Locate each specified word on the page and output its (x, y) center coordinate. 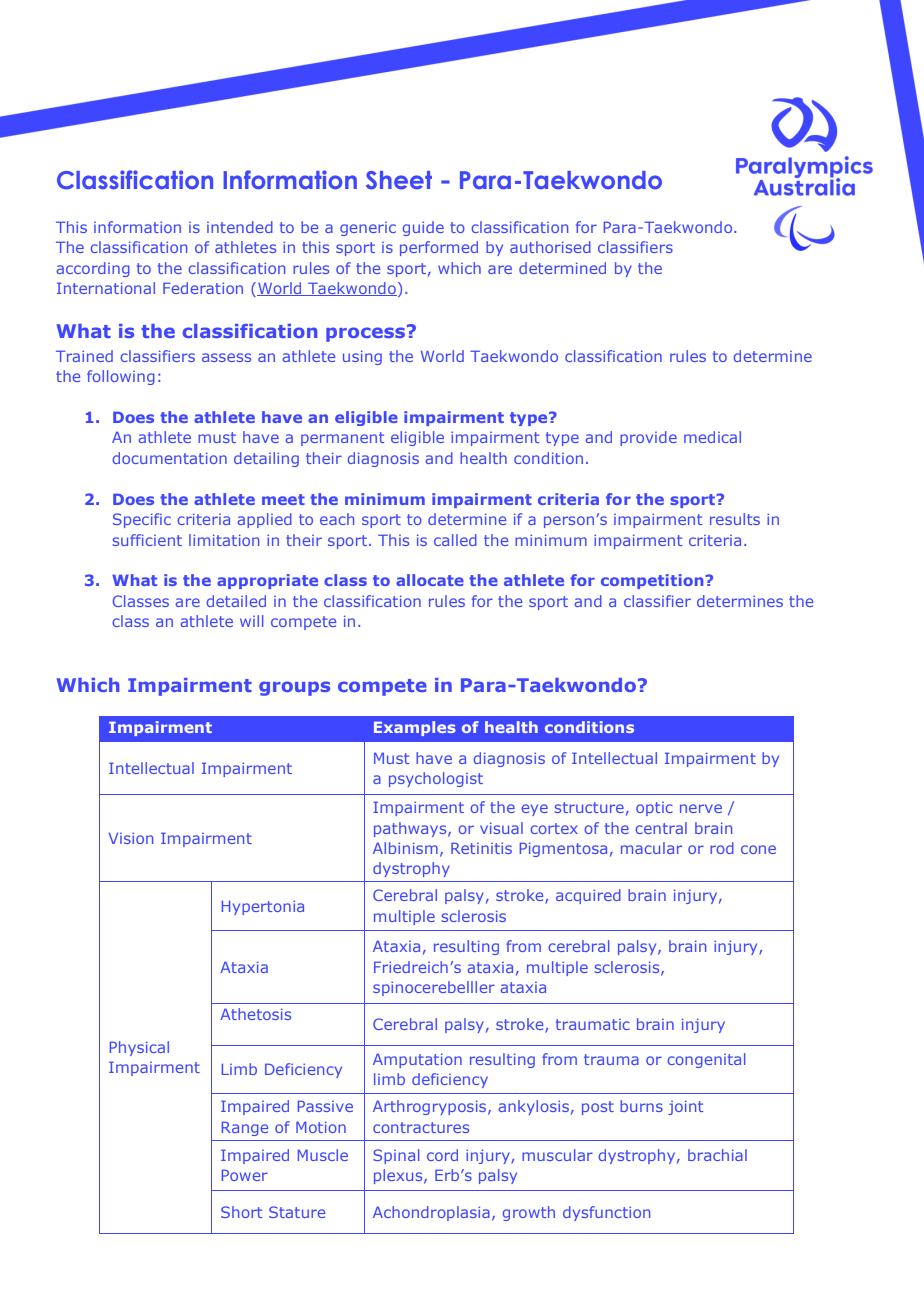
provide (648, 438)
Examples (415, 728)
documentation (170, 458)
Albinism (405, 848)
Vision (131, 838)
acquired (588, 896)
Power (245, 1175)
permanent (342, 439)
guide (423, 228)
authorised (550, 247)
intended (240, 227)
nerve (701, 808)
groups (294, 688)
